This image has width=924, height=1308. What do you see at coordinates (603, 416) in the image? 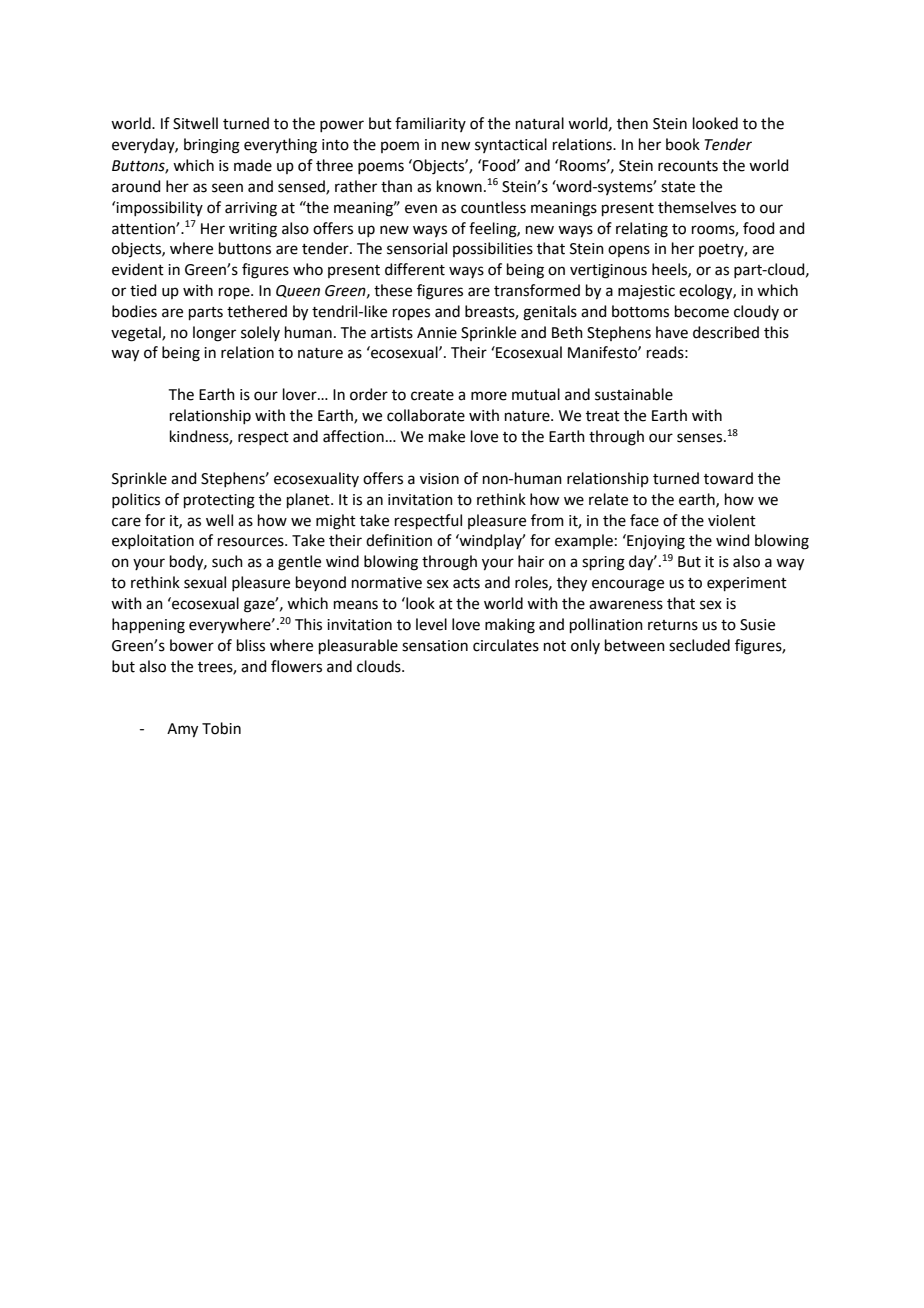
I see `treat` at bounding box center [603, 416].
